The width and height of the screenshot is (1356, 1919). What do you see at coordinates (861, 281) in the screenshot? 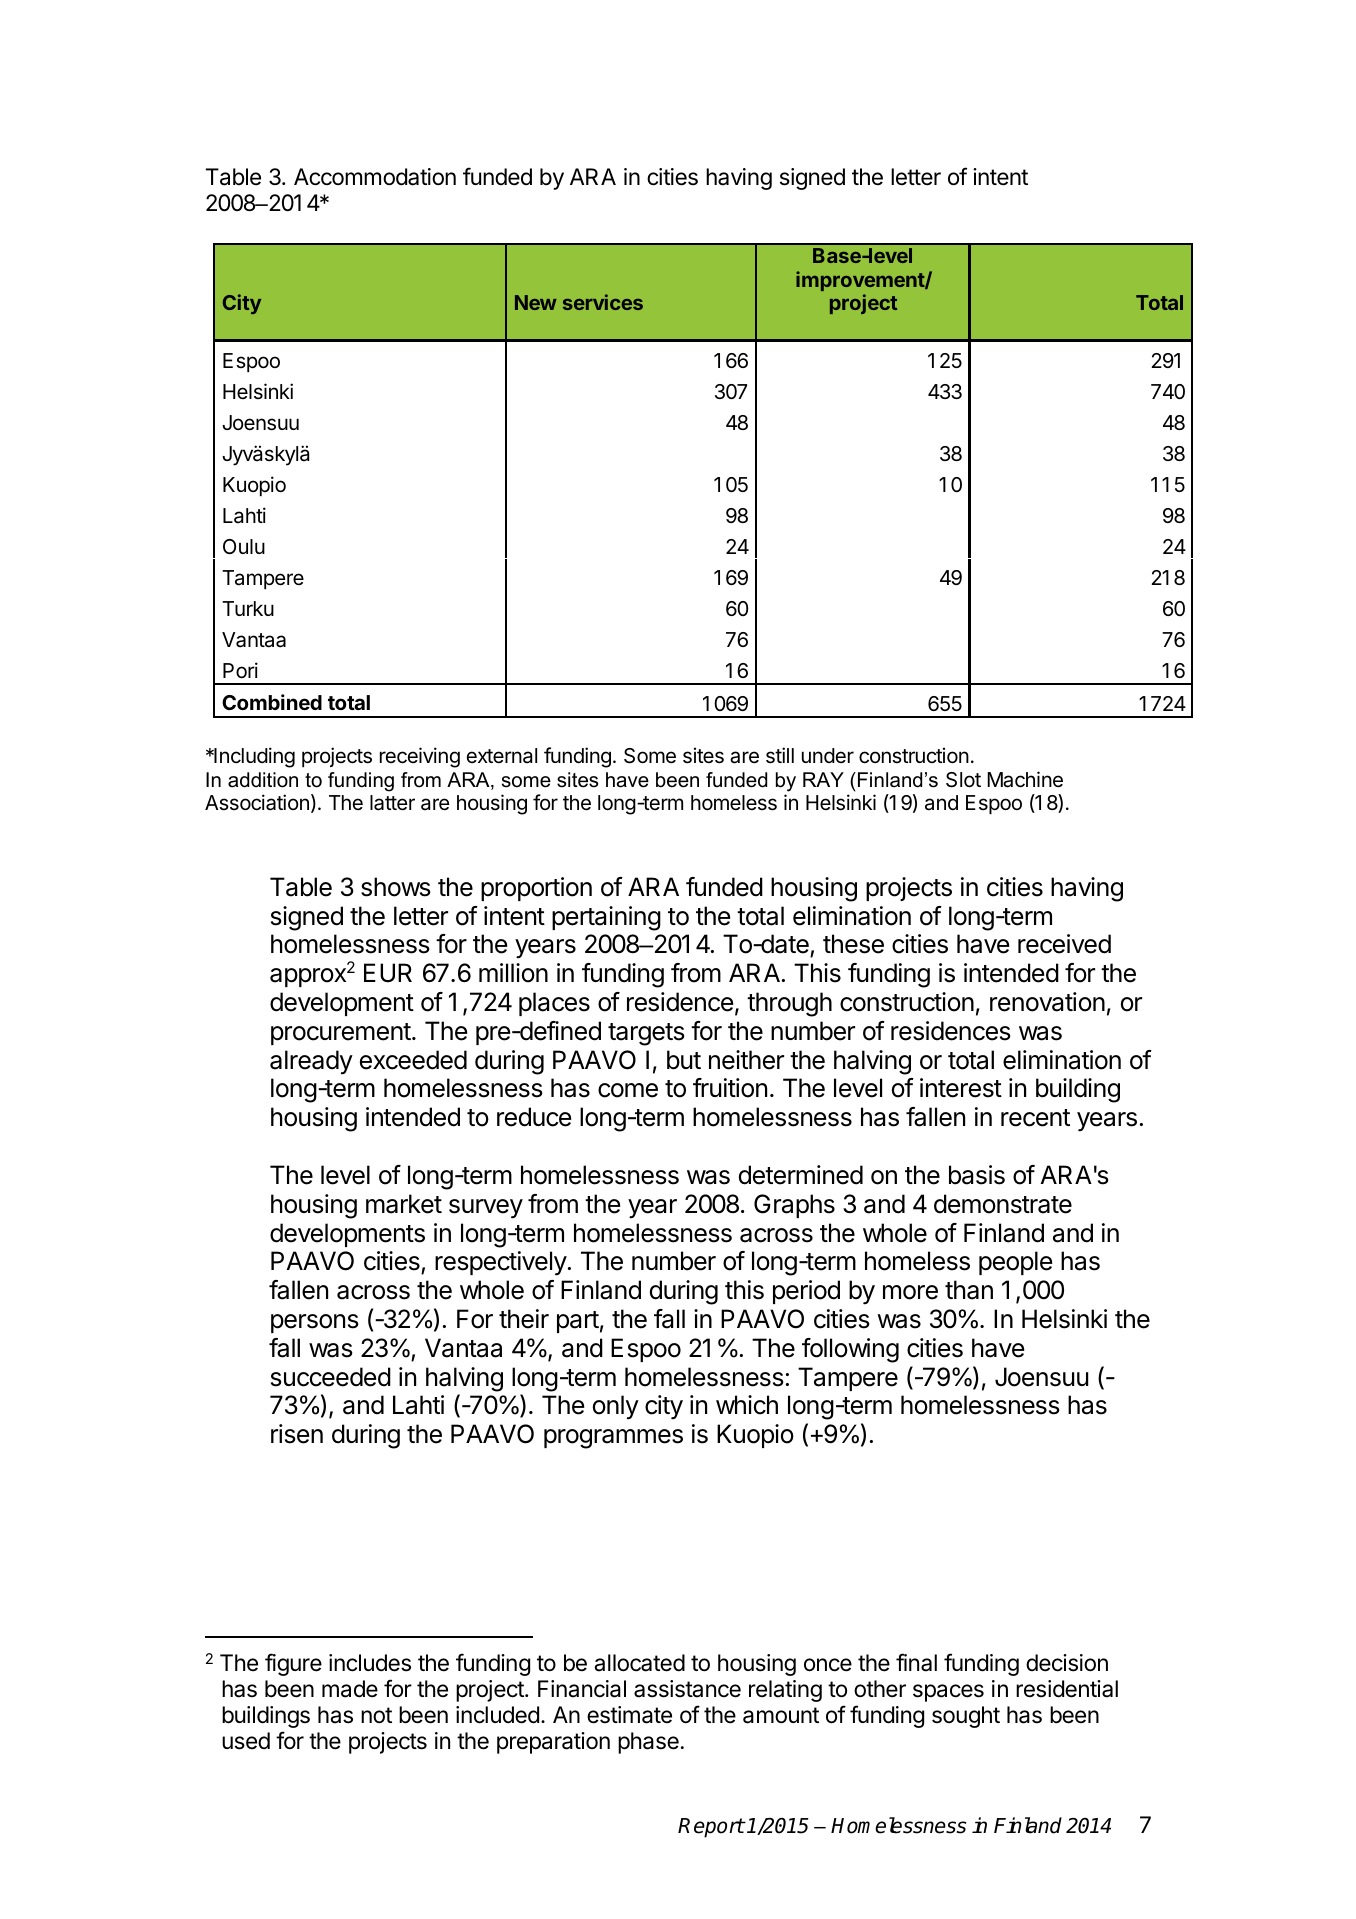
I see `improvement` at bounding box center [861, 281].
